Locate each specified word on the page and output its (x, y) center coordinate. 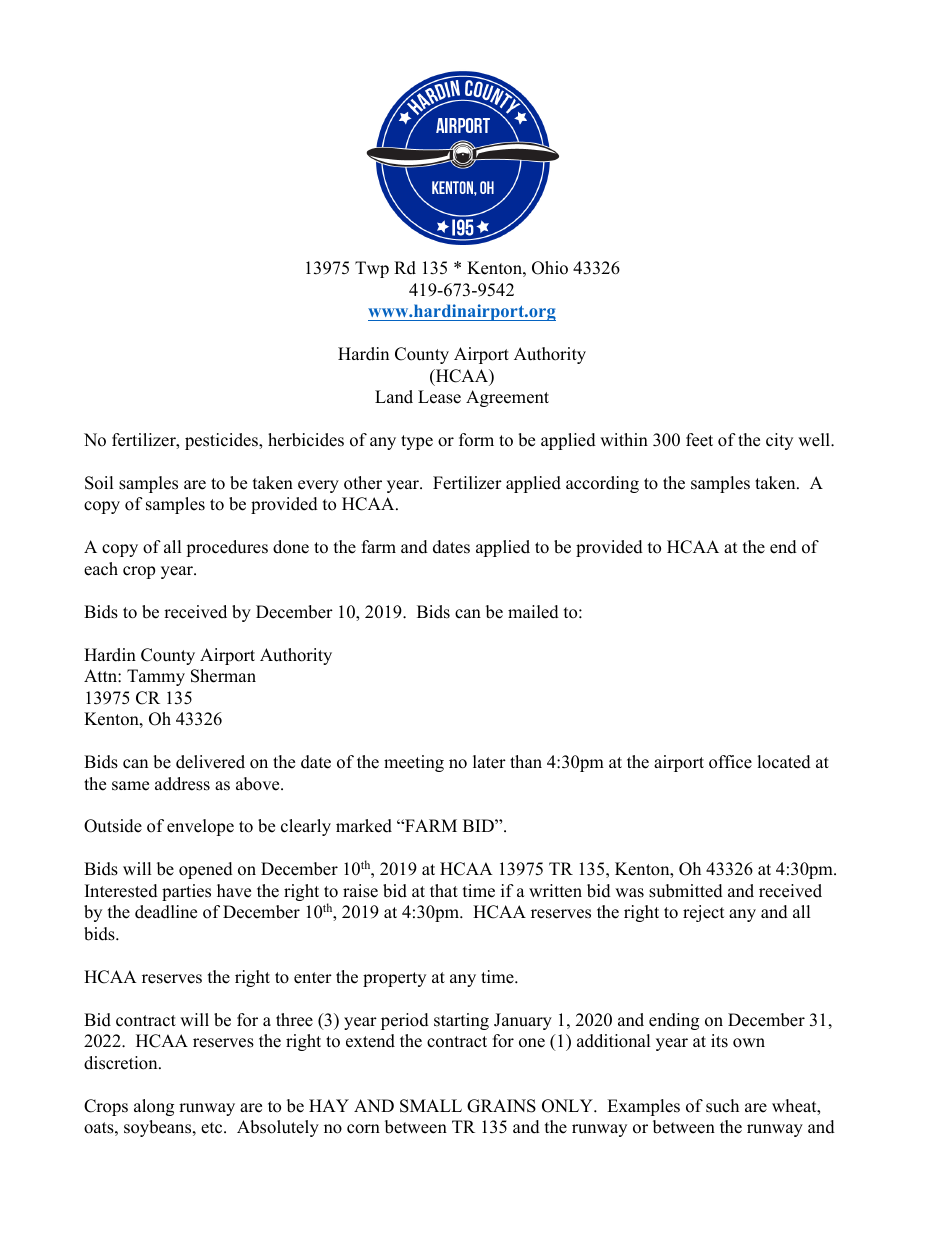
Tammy (156, 677)
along (154, 1107)
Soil (99, 483)
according (602, 484)
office (730, 762)
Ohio (550, 268)
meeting (414, 763)
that (444, 890)
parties (186, 892)
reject (704, 913)
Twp (372, 269)
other (363, 483)
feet (699, 440)
